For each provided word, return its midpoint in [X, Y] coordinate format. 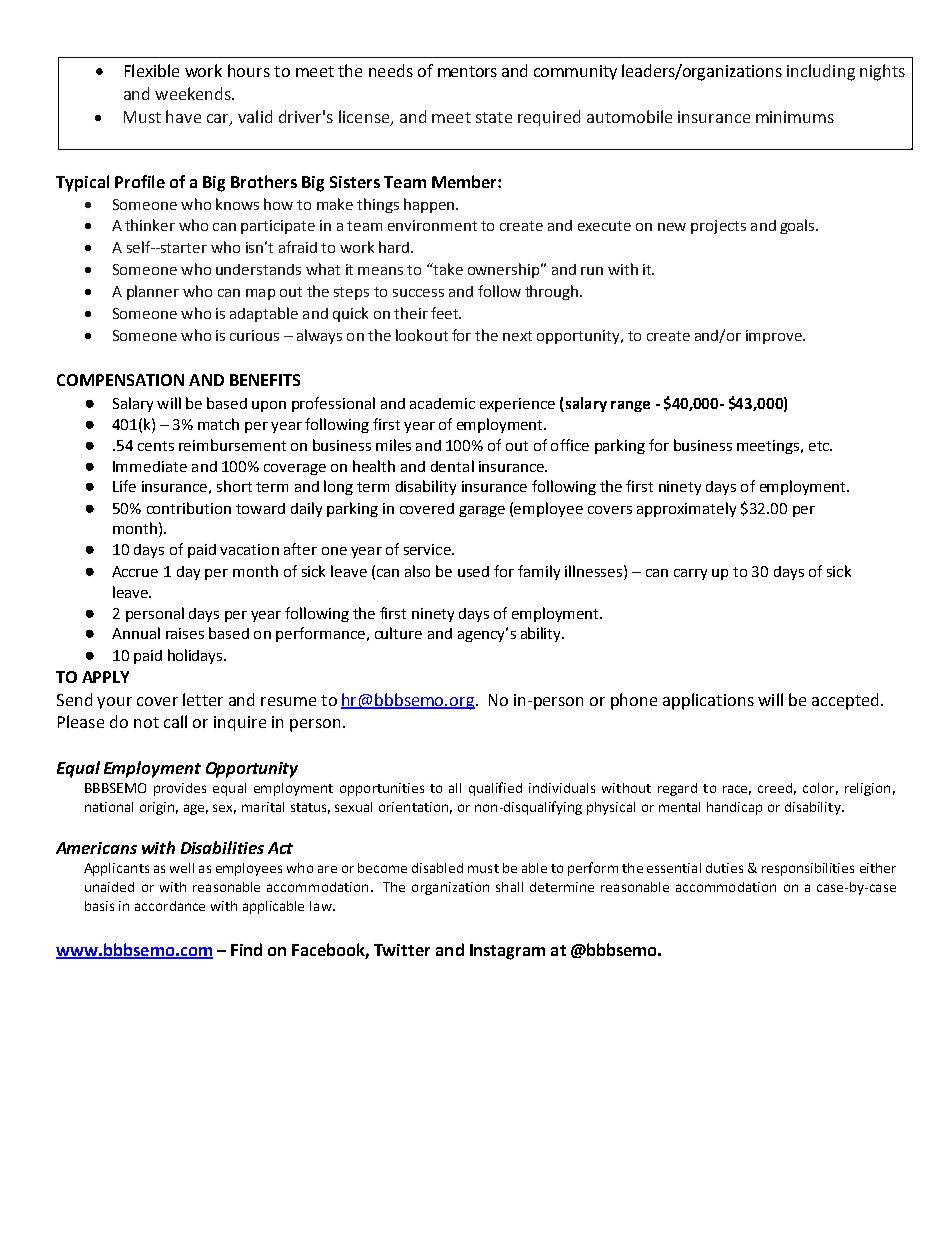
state [494, 117]
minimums [795, 117]
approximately [686, 509]
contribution [189, 508]
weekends [194, 93]
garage [482, 511]
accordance [170, 906]
